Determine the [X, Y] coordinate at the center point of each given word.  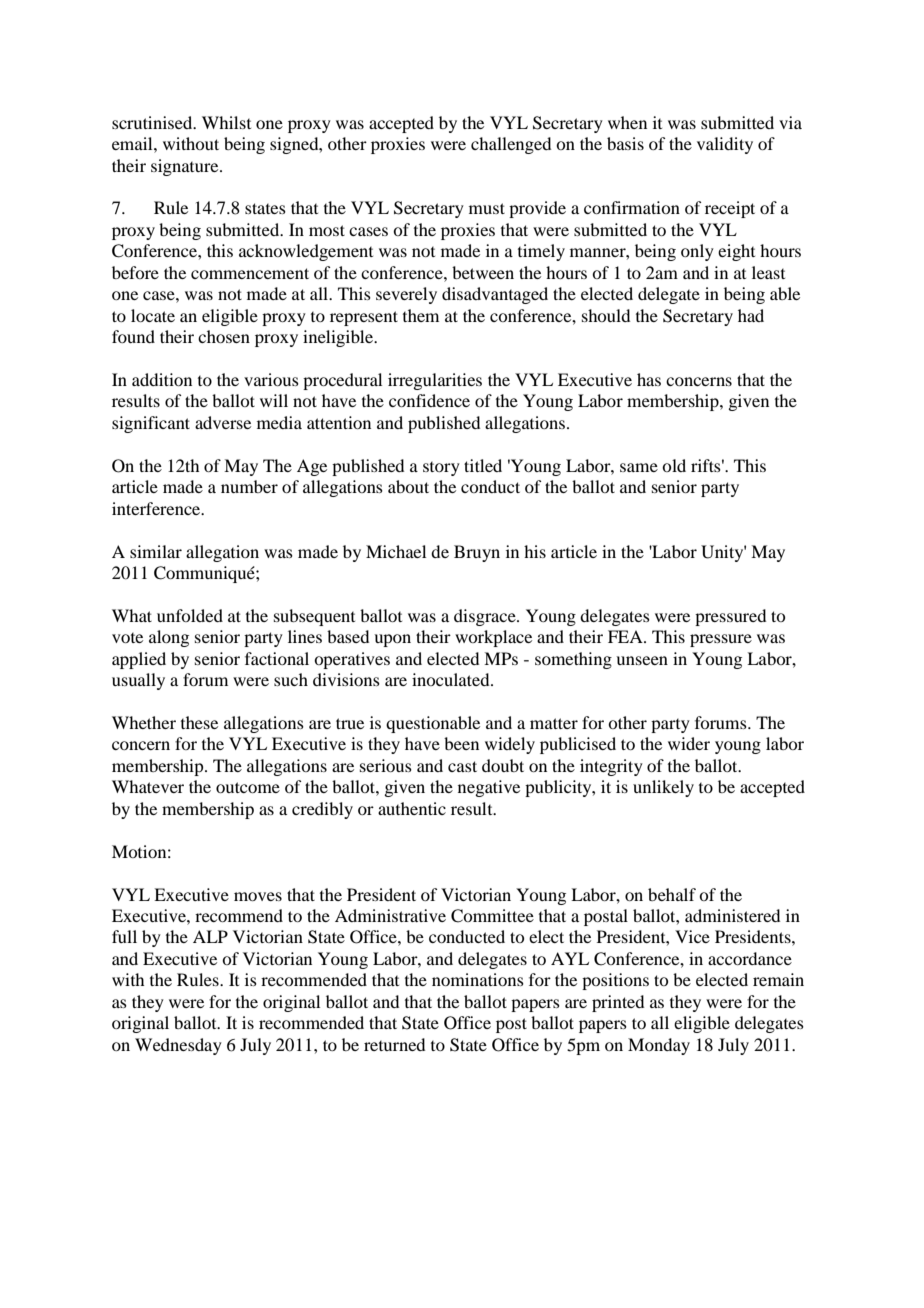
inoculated [452, 679]
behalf [672, 894]
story [441, 469]
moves [258, 896]
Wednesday [178, 1046]
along [169, 638]
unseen [642, 660]
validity [725, 145]
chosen [224, 336]
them [421, 315]
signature [186, 167]
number [249, 486]
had [751, 315]
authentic [412, 808]
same [639, 467]
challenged [511, 145]
